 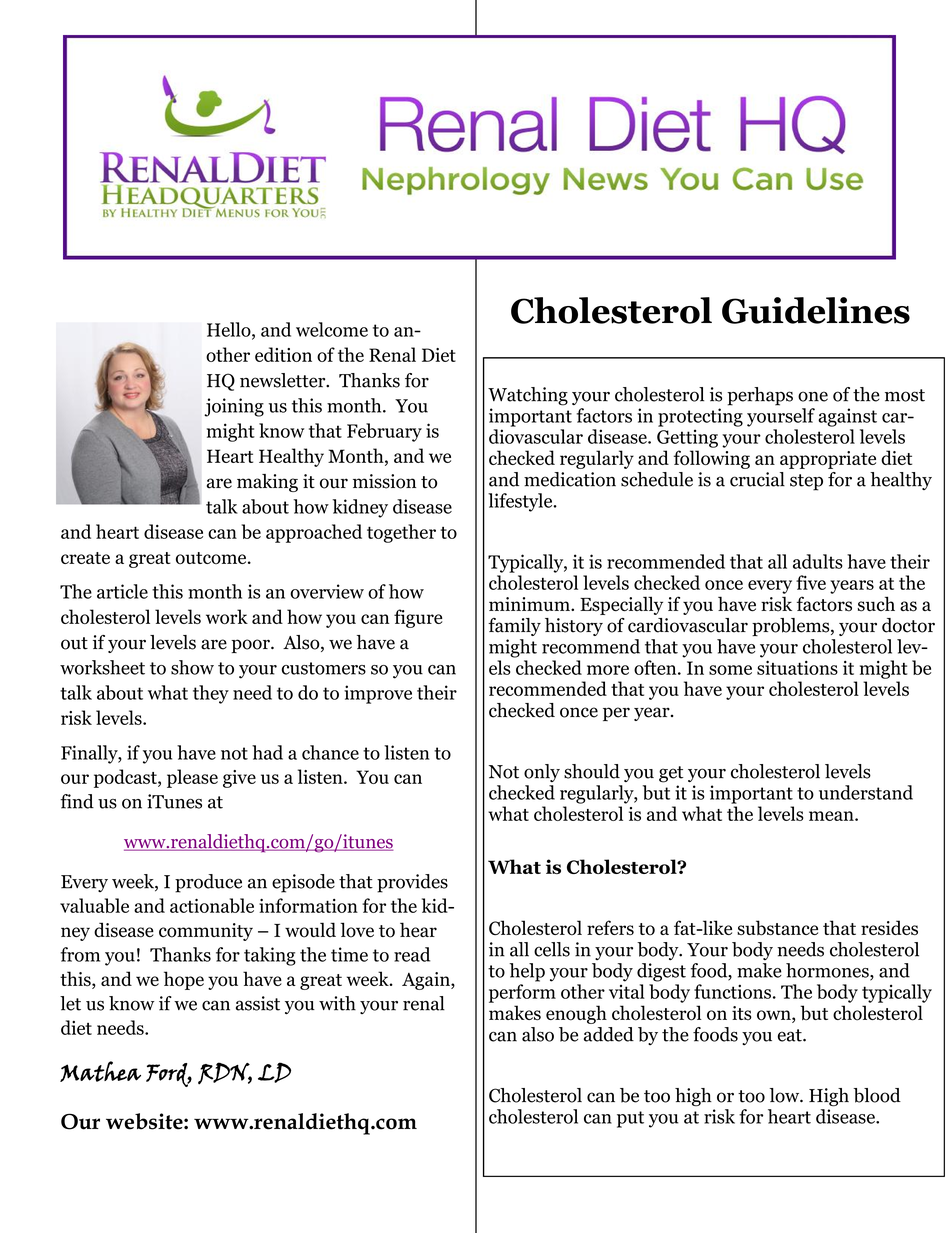 I want to click on making, so click(x=267, y=483).
